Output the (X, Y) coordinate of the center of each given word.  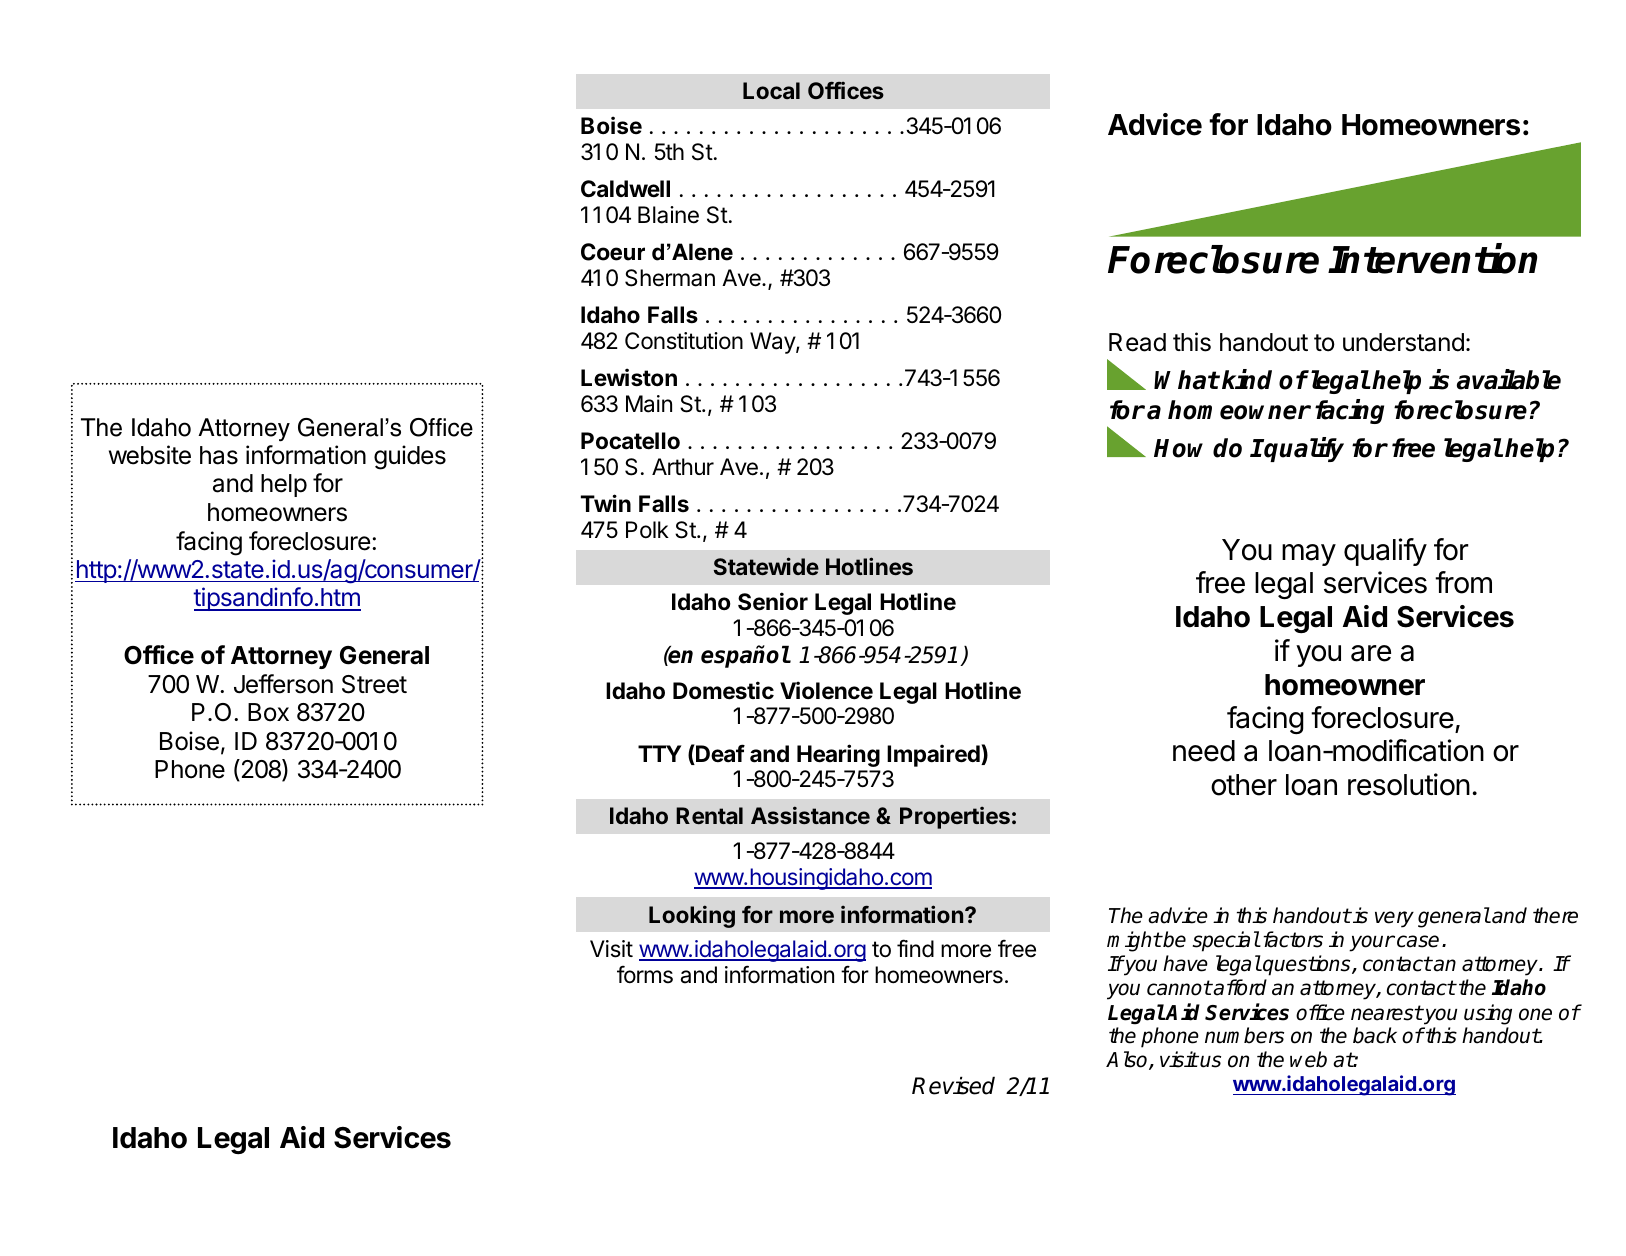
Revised (953, 1085)
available (1509, 380)
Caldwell (625, 189)
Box (268, 712)
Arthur (683, 466)
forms (645, 975)
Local (771, 90)
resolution (1409, 784)
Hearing (838, 755)
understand (1403, 342)
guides (410, 457)
